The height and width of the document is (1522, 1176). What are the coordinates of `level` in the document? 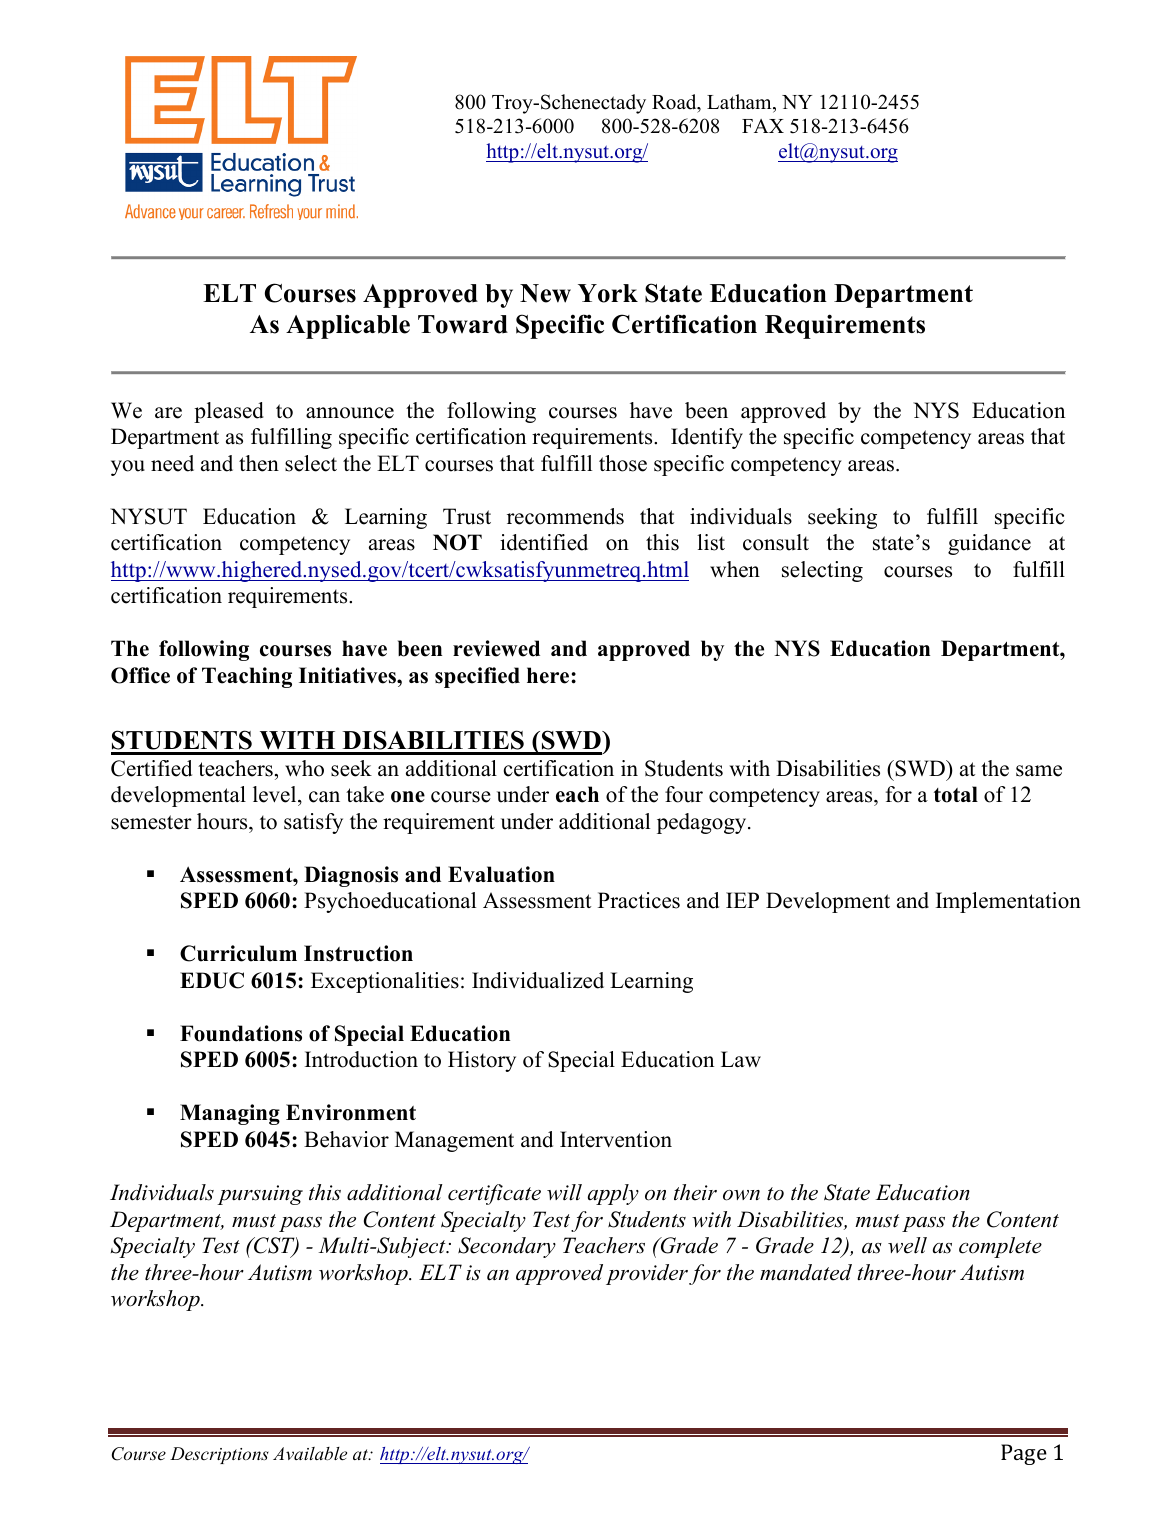 It's located at (276, 796).
